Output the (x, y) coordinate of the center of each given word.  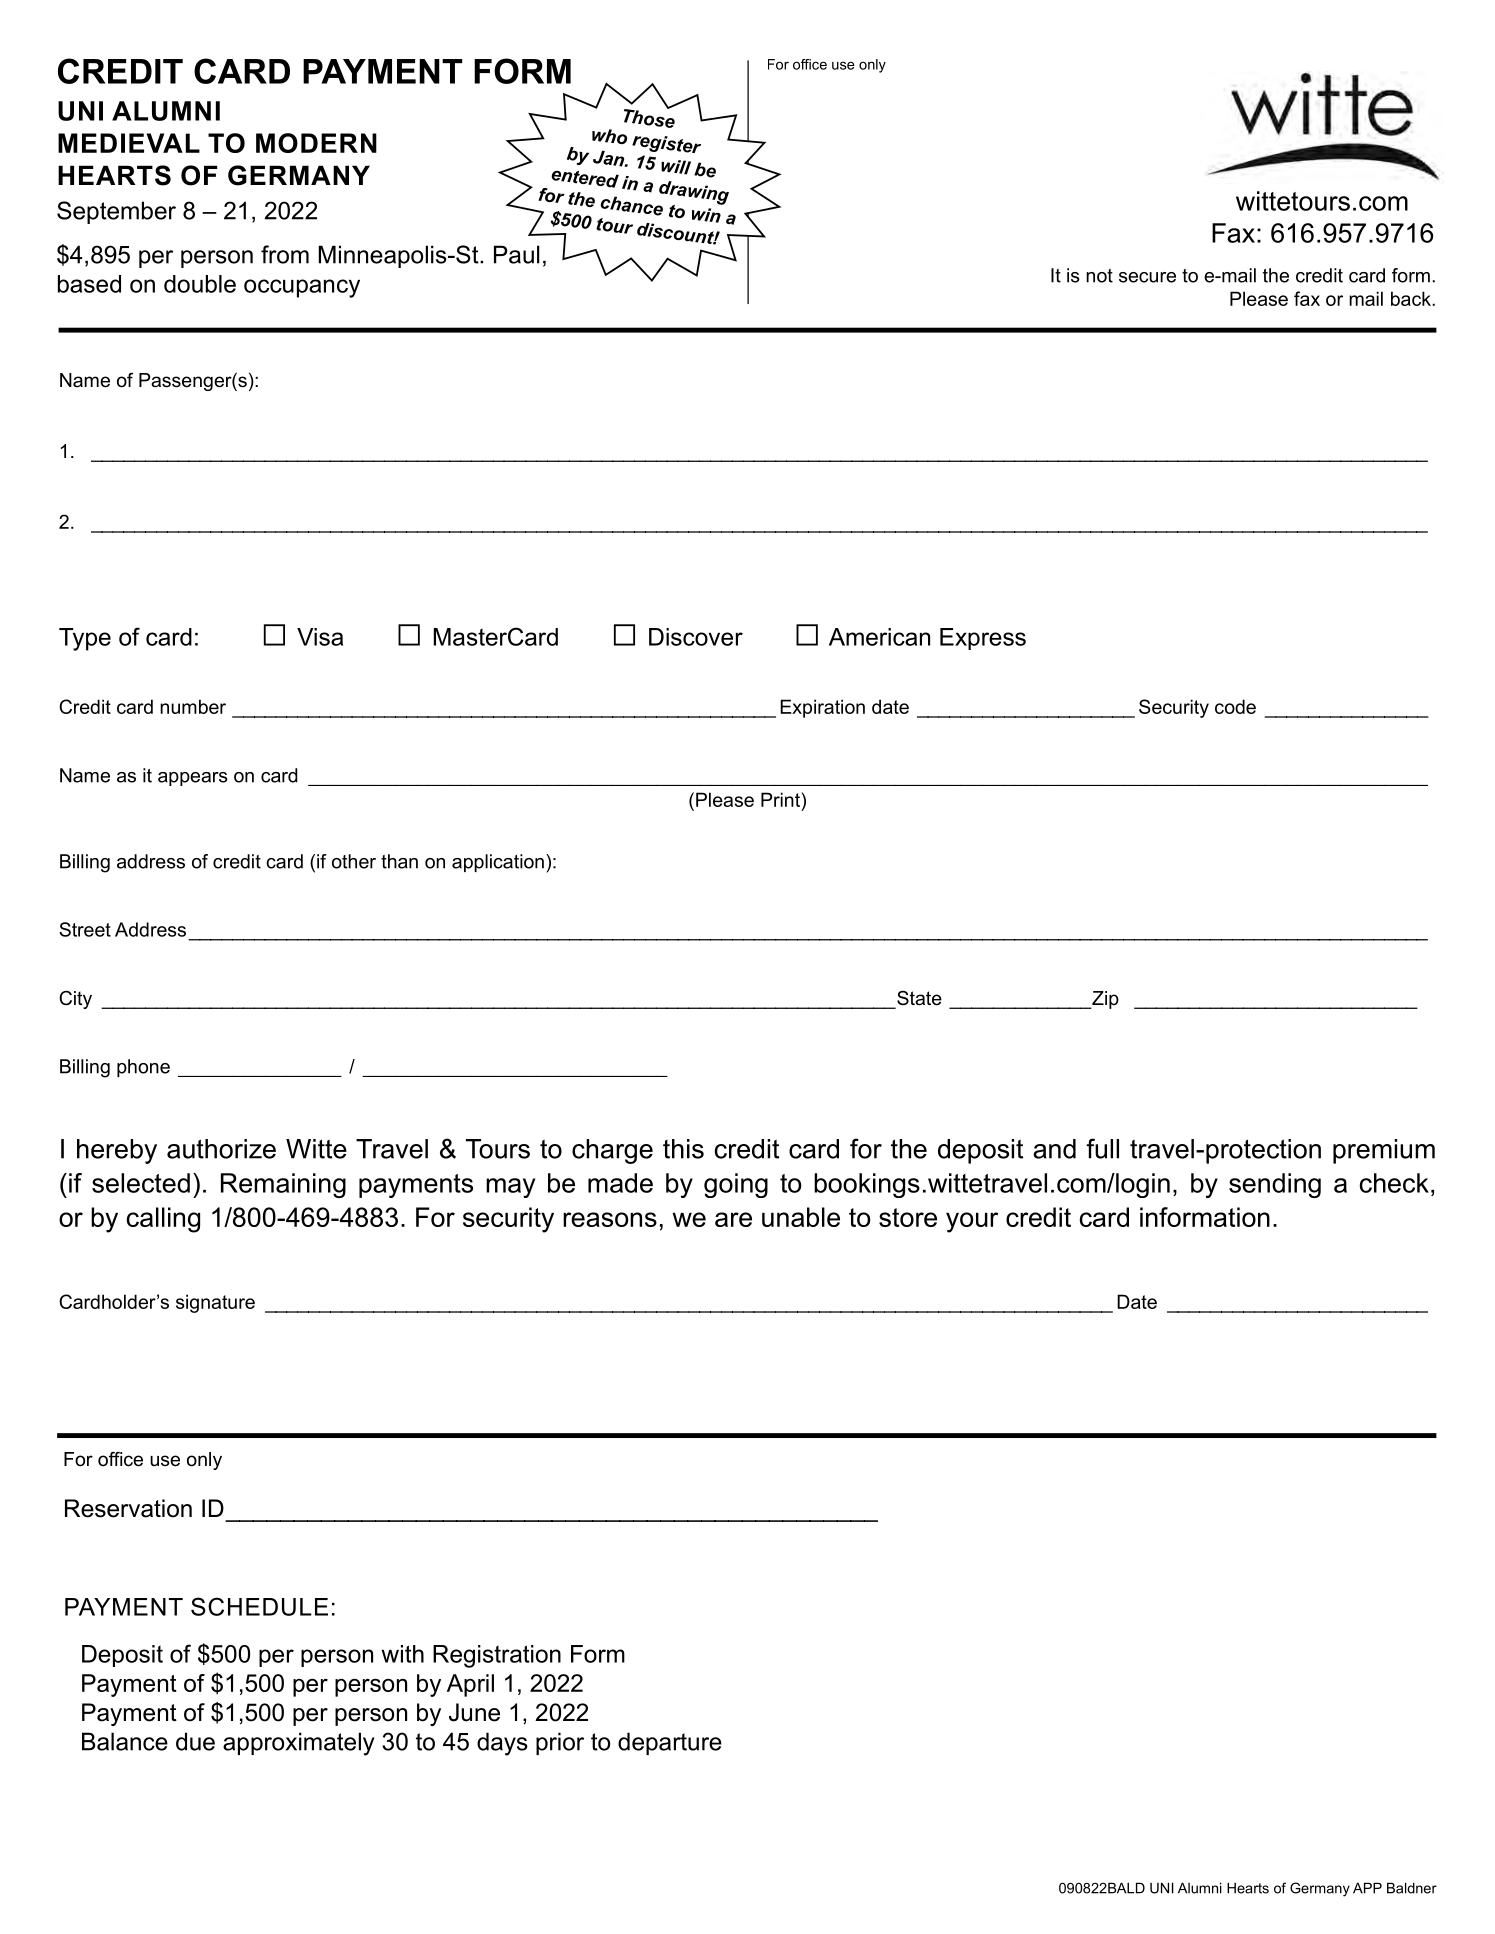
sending (1275, 1185)
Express (983, 639)
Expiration (822, 708)
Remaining (283, 1185)
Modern (316, 143)
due (195, 1741)
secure (1147, 277)
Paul (517, 254)
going (736, 1185)
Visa (320, 637)
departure (670, 1743)
